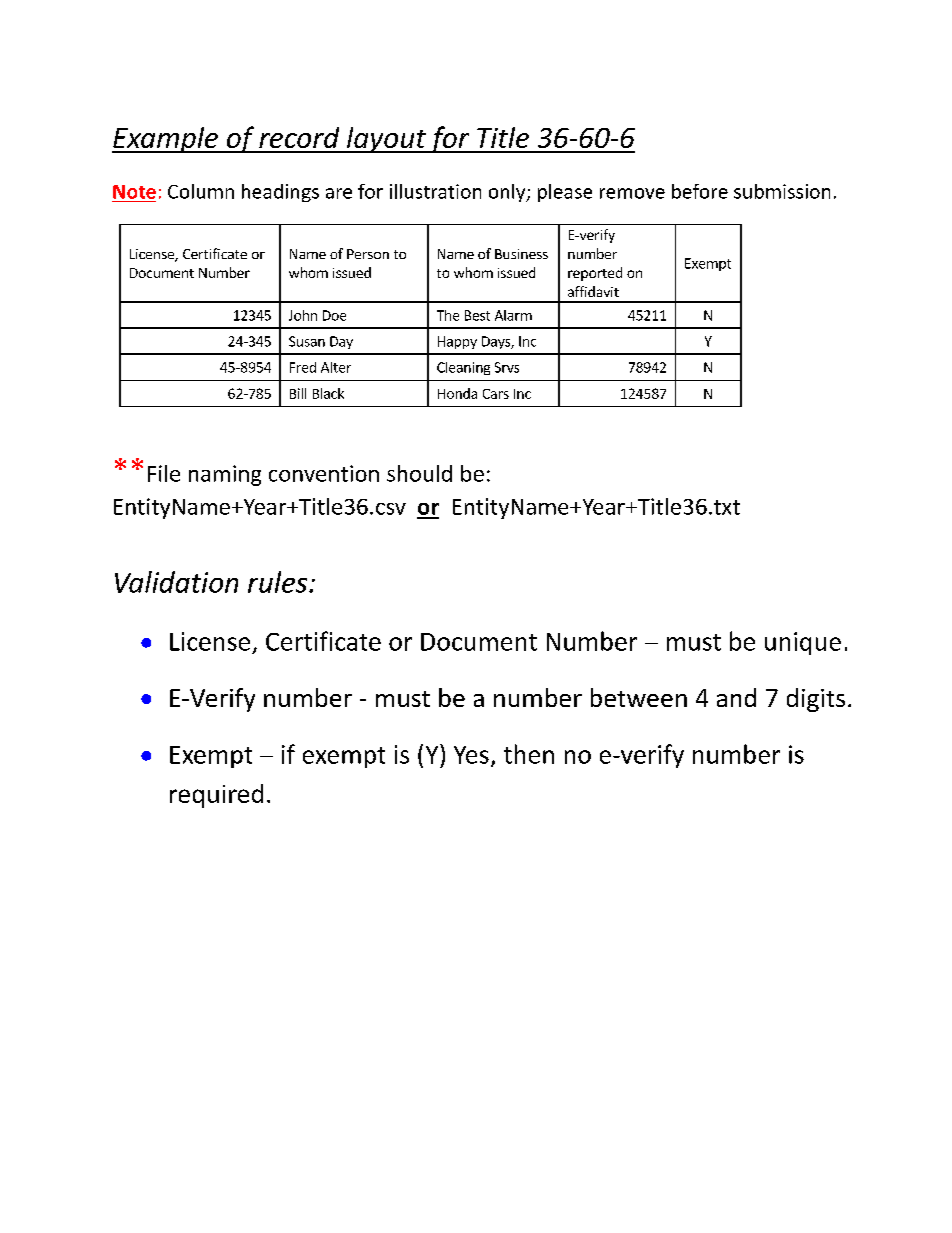  What do you see at coordinates (508, 193) in the document?
I see `only` at bounding box center [508, 193].
